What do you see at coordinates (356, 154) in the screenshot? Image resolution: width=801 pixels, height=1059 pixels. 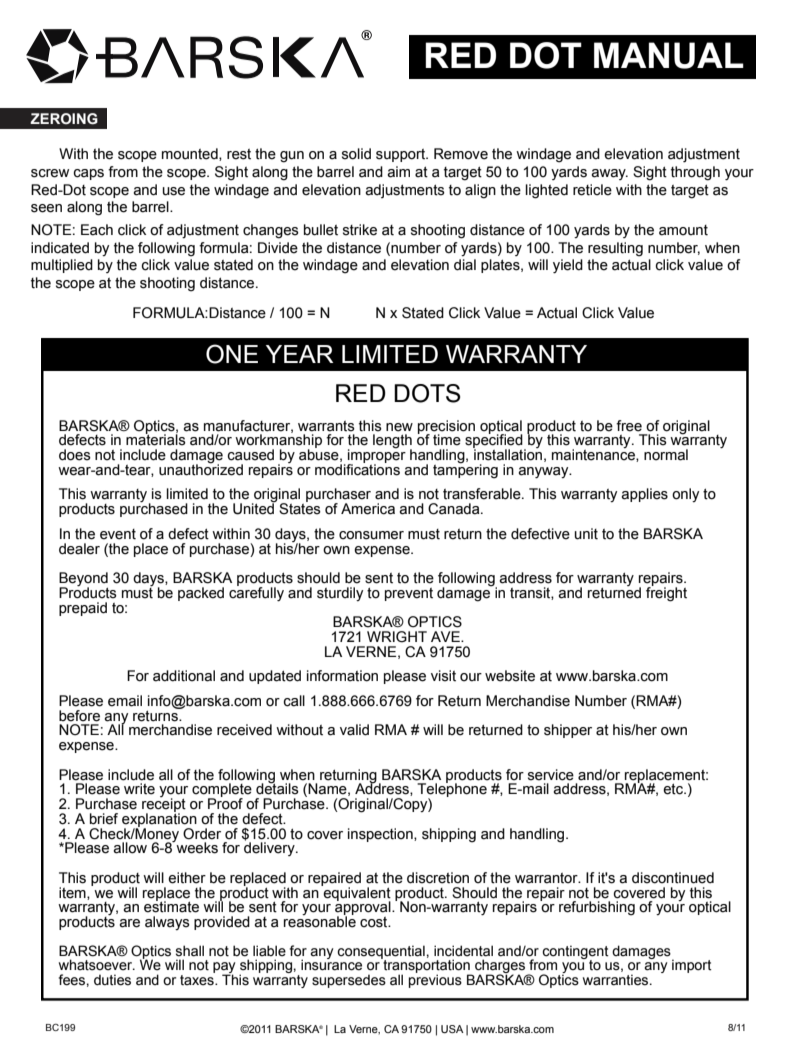 I see `solid` at bounding box center [356, 154].
